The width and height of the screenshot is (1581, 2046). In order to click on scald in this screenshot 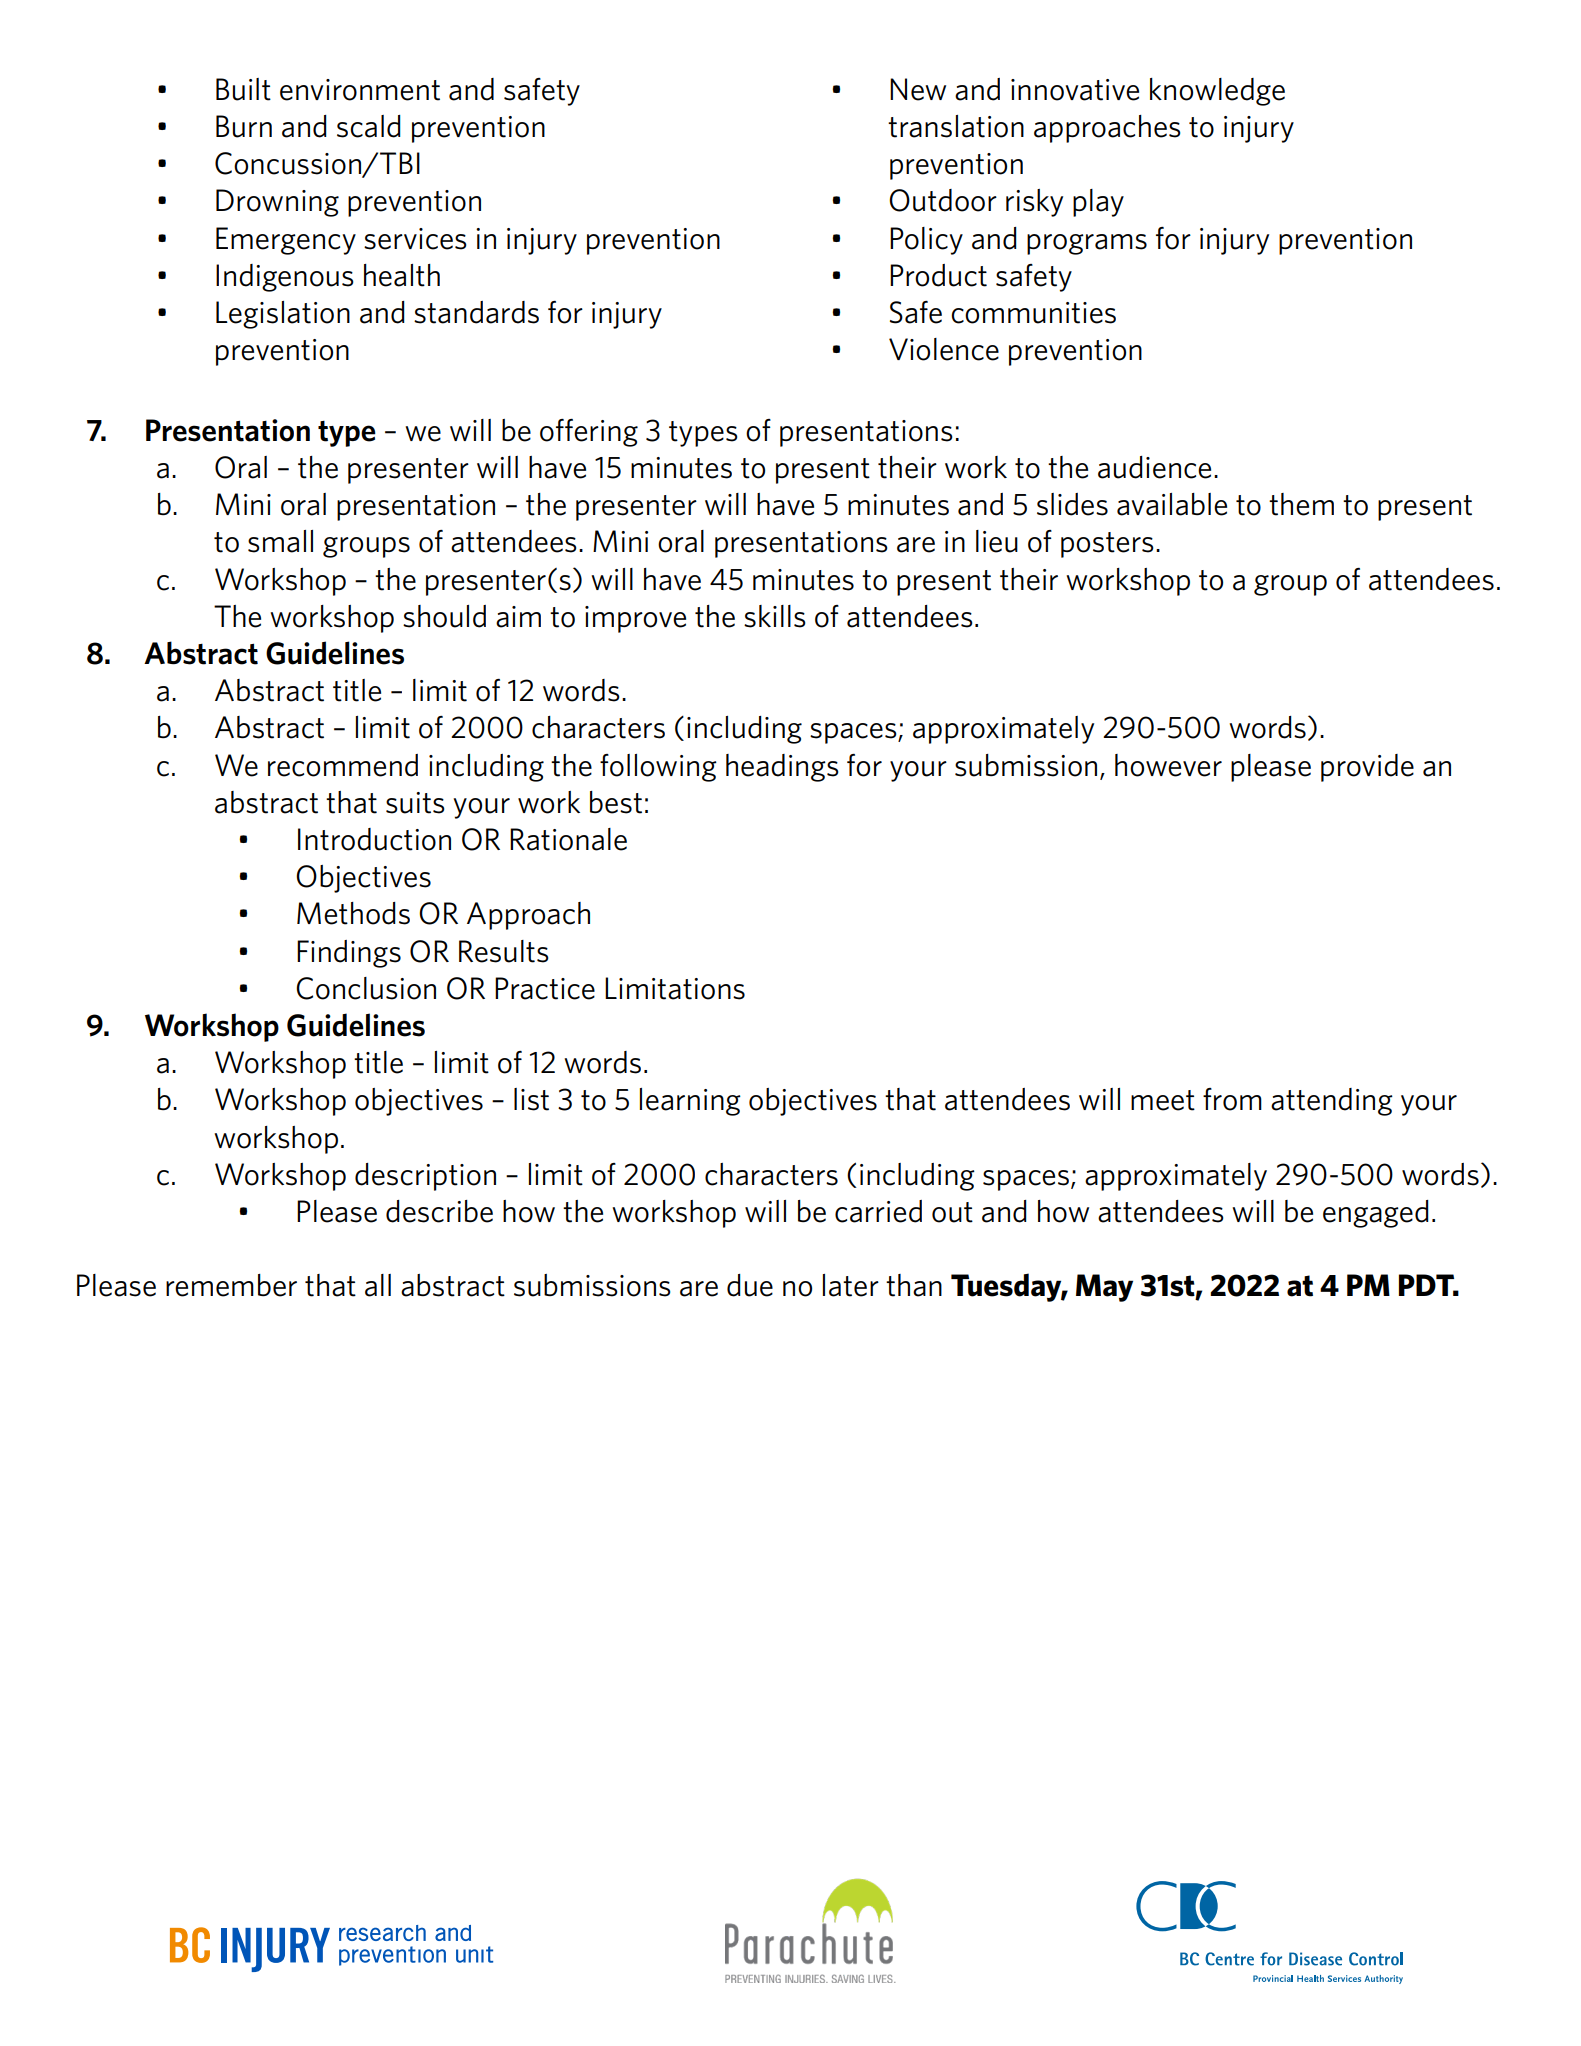, I will do `click(369, 126)`.
